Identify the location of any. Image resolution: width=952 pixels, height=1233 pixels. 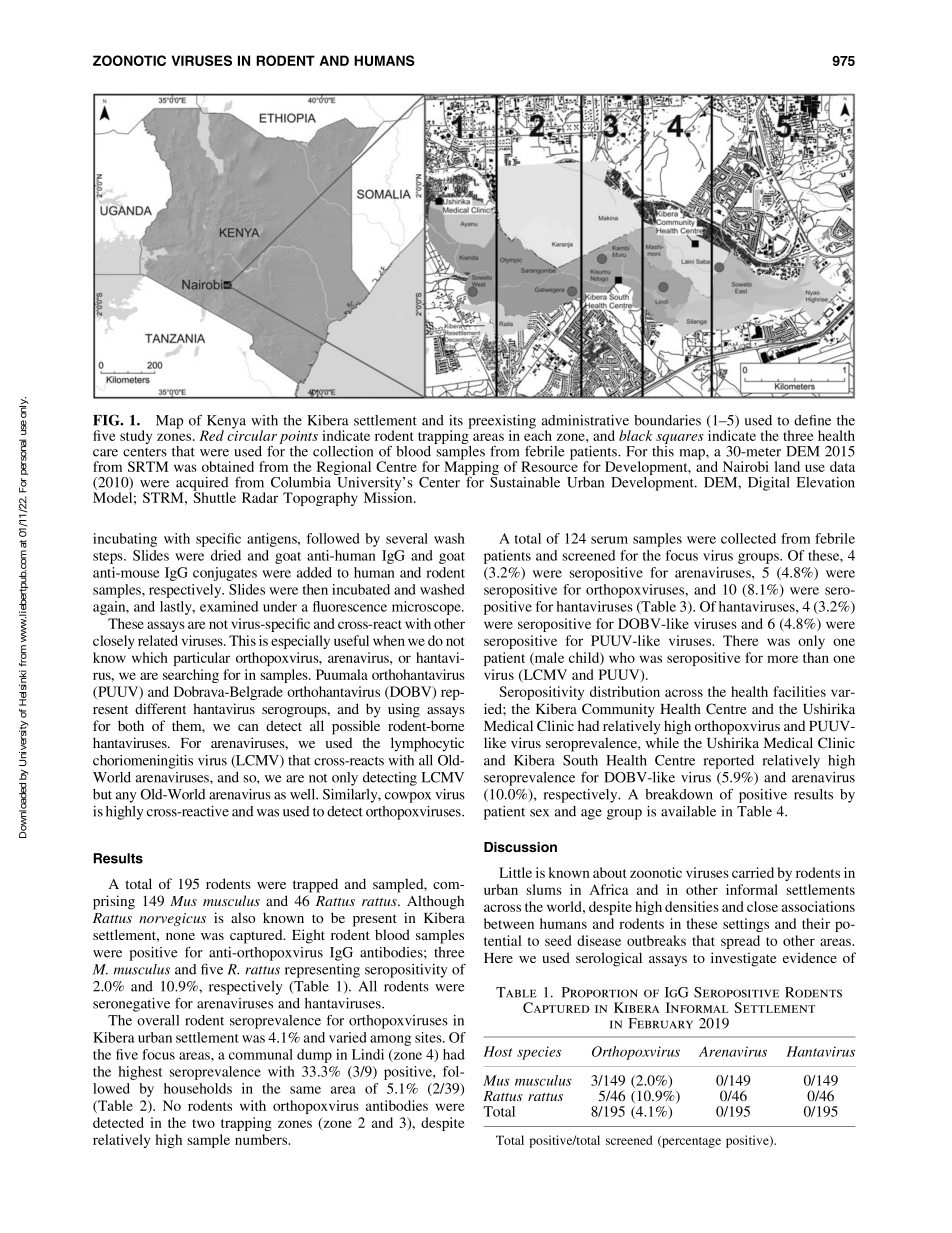
(126, 797).
